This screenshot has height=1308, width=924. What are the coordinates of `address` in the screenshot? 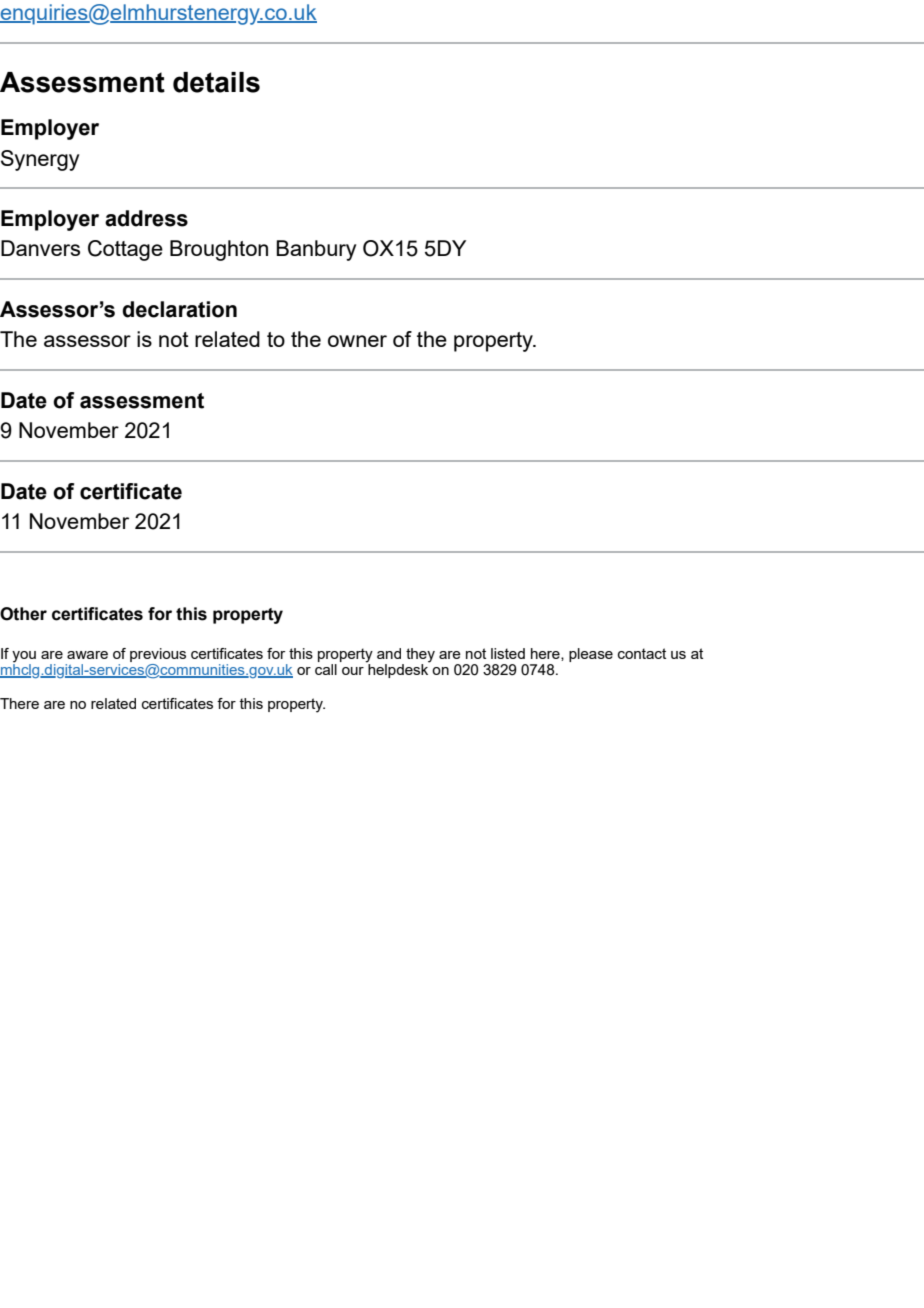 It's located at (146, 218).
